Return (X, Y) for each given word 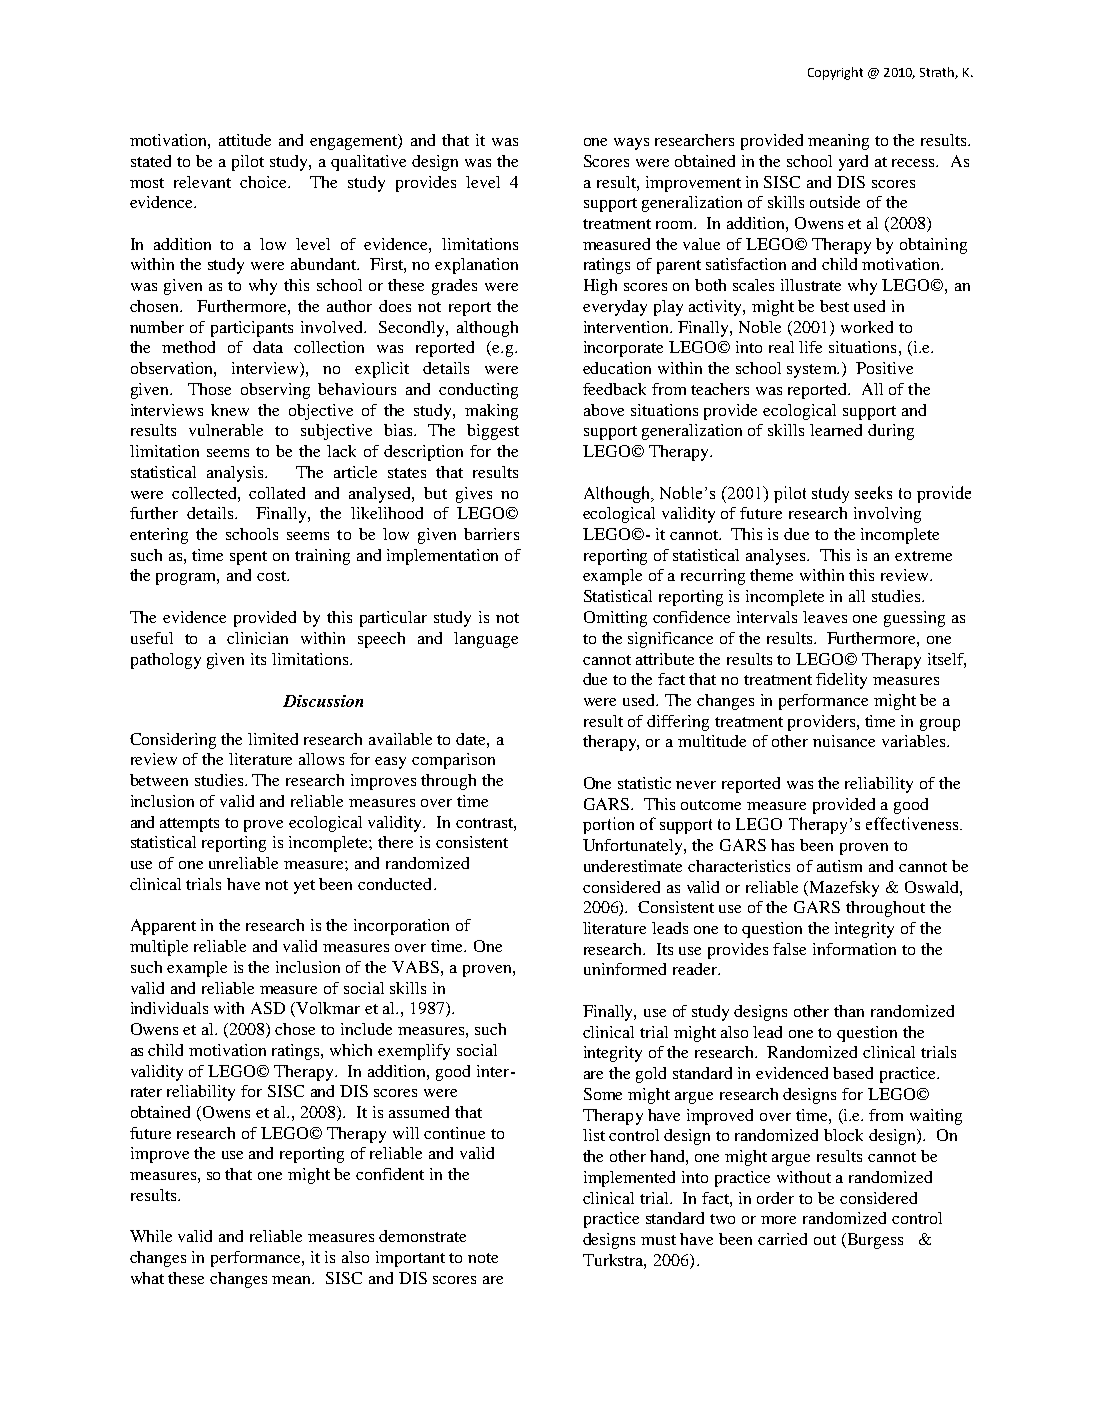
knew (230, 410)
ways (631, 144)
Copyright (835, 73)
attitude (245, 140)
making (491, 412)
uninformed (625, 969)
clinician (257, 638)
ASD (268, 1008)
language (486, 640)
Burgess (874, 1241)
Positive (884, 368)
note (483, 1258)
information (854, 949)
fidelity (841, 681)
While (151, 1236)
